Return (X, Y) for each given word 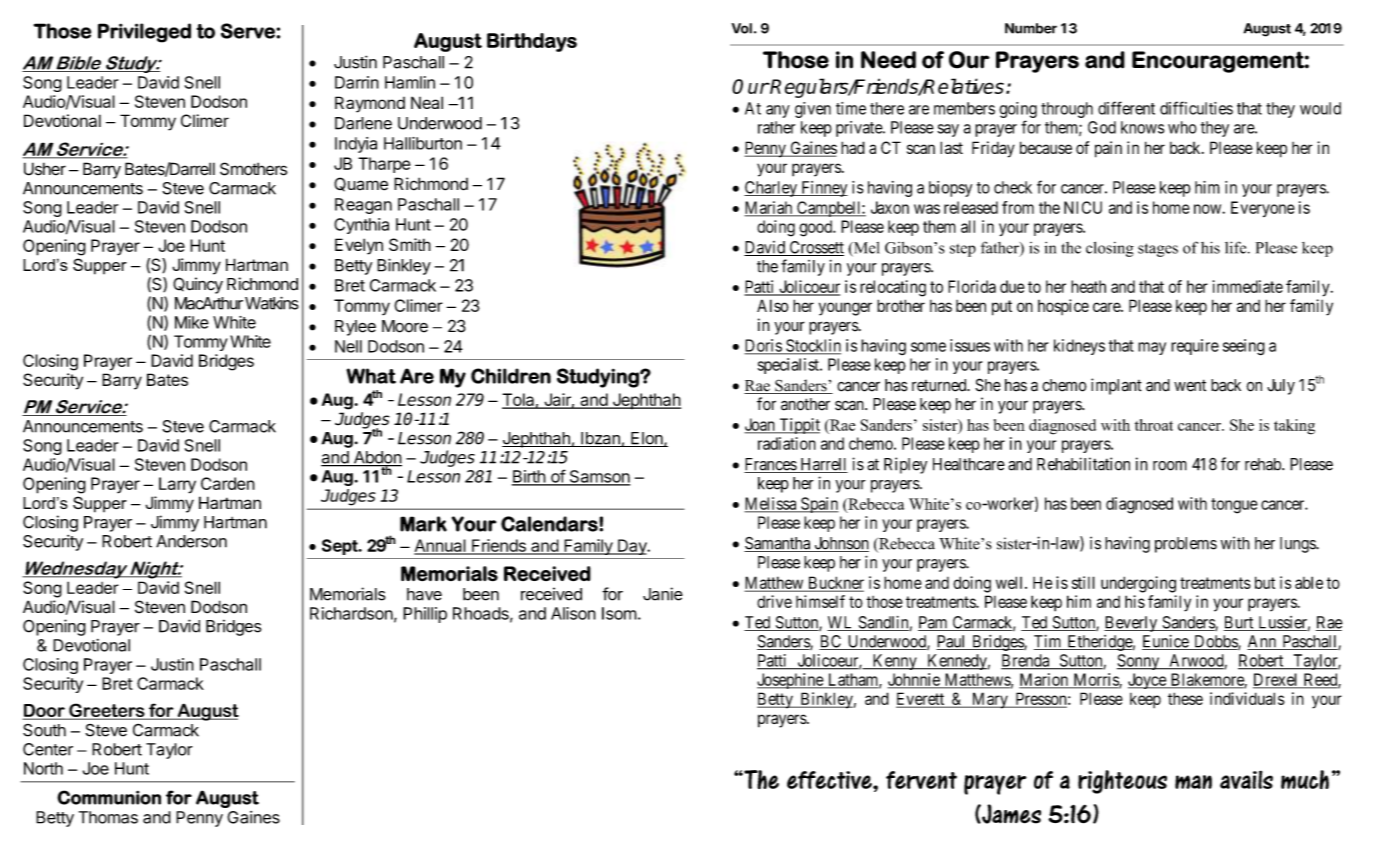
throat (1154, 425)
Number (1031, 28)
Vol (741, 28)
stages (1158, 250)
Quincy (198, 285)
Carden (228, 483)
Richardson (351, 613)
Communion (109, 797)
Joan (760, 425)
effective (830, 780)
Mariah (769, 208)
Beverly (1131, 624)
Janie (663, 594)
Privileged (144, 33)
